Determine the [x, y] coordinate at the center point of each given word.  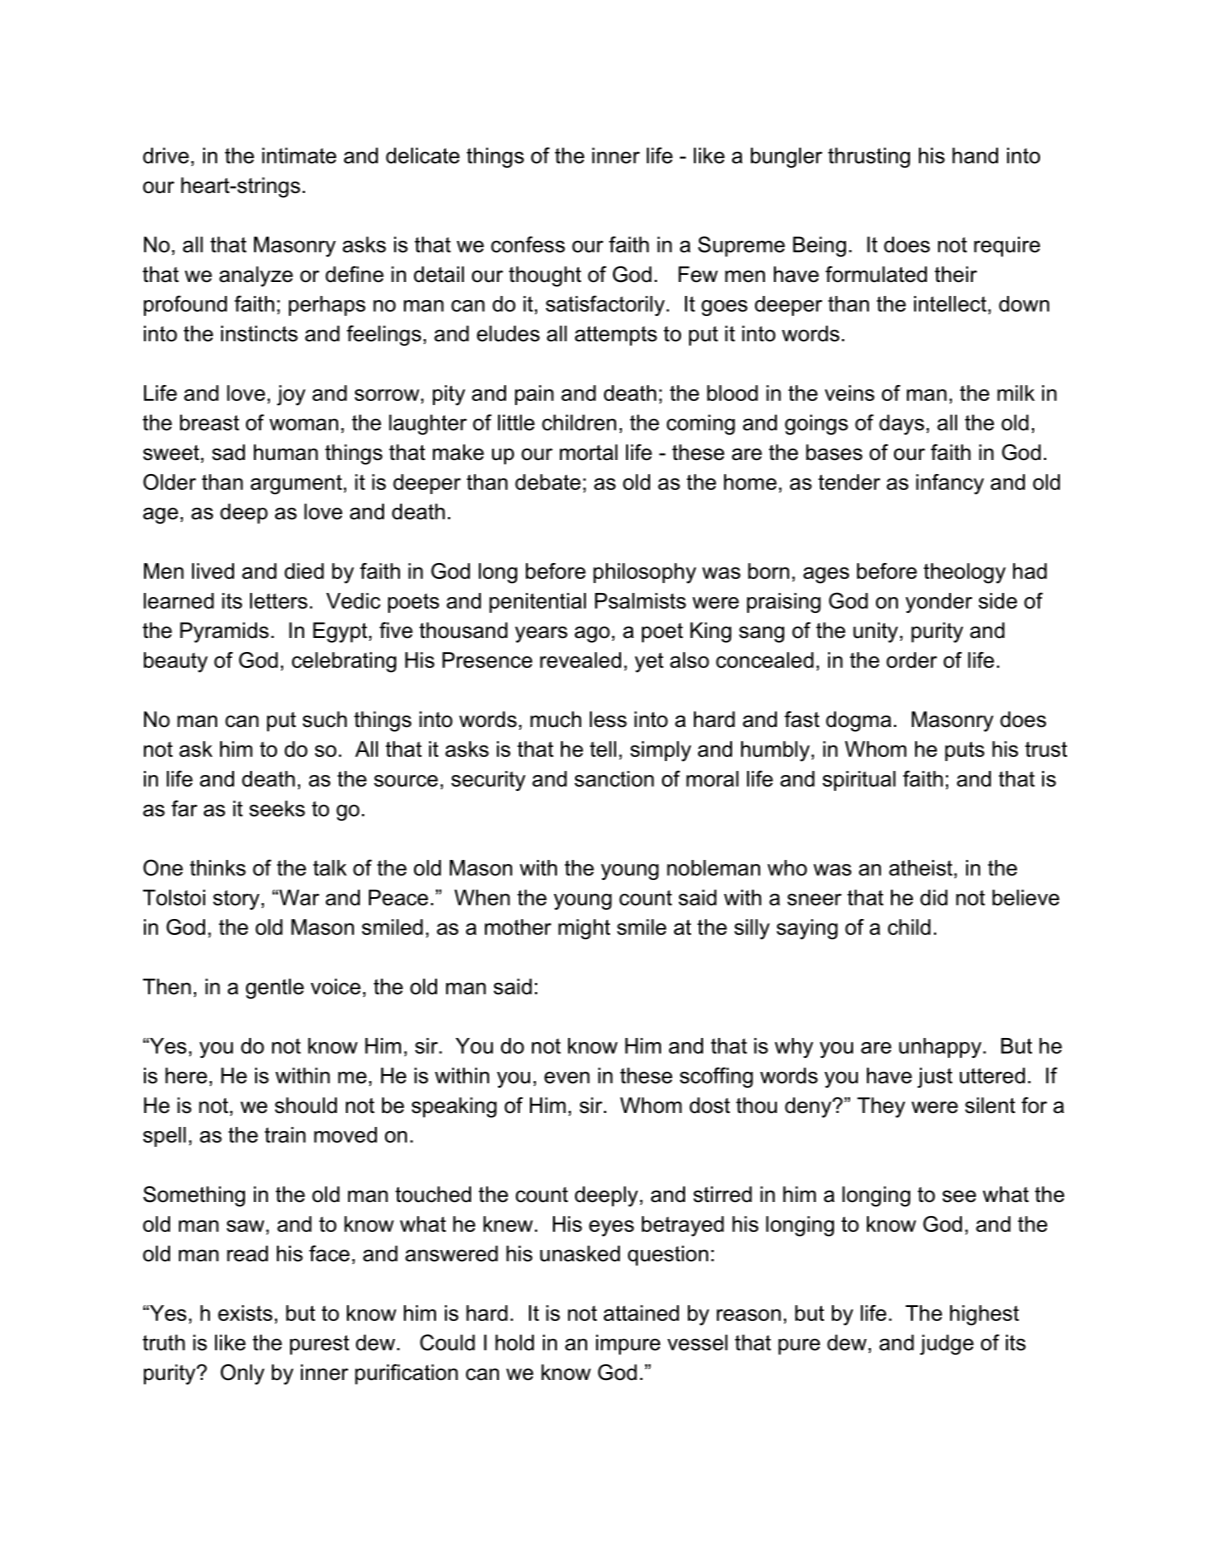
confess [528, 244]
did [934, 897]
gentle [275, 988]
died [304, 571]
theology [965, 573]
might [584, 929]
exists [245, 1313]
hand [975, 155]
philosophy [644, 573]
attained [641, 1313]
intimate [299, 155]
